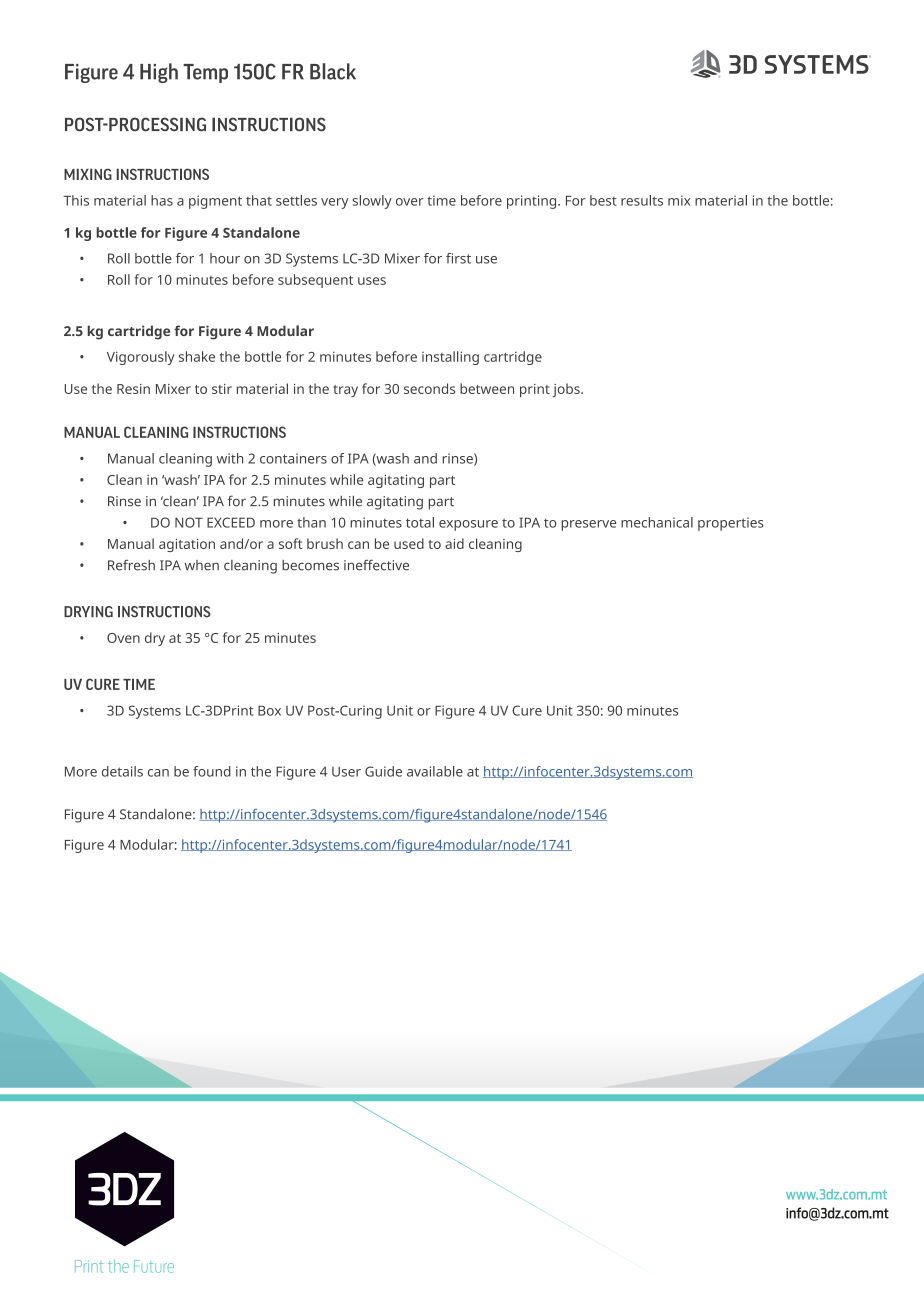 Image resolution: width=924 pixels, height=1308 pixels. I want to click on seconds, so click(429, 388).
